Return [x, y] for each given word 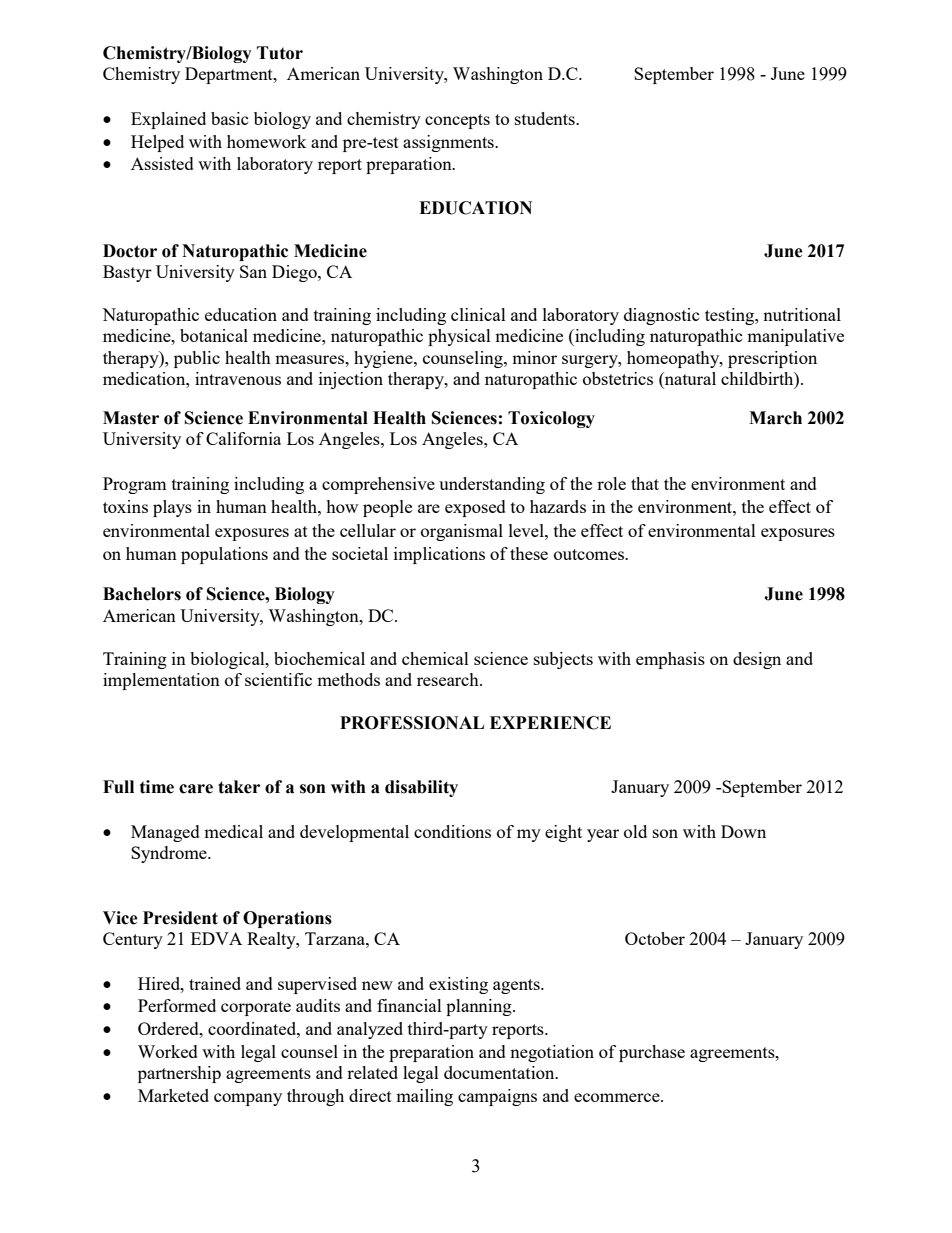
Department [230, 75]
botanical [214, 335]
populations [224, 555]
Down [743, 831]
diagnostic [661, 316]
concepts [457, 121]
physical [459, 337]
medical [233, 831]
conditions [452, 831]
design [757, 660]
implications [439, 555]
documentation [500, 1072]
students [546, 118]
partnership [179, 1074]
